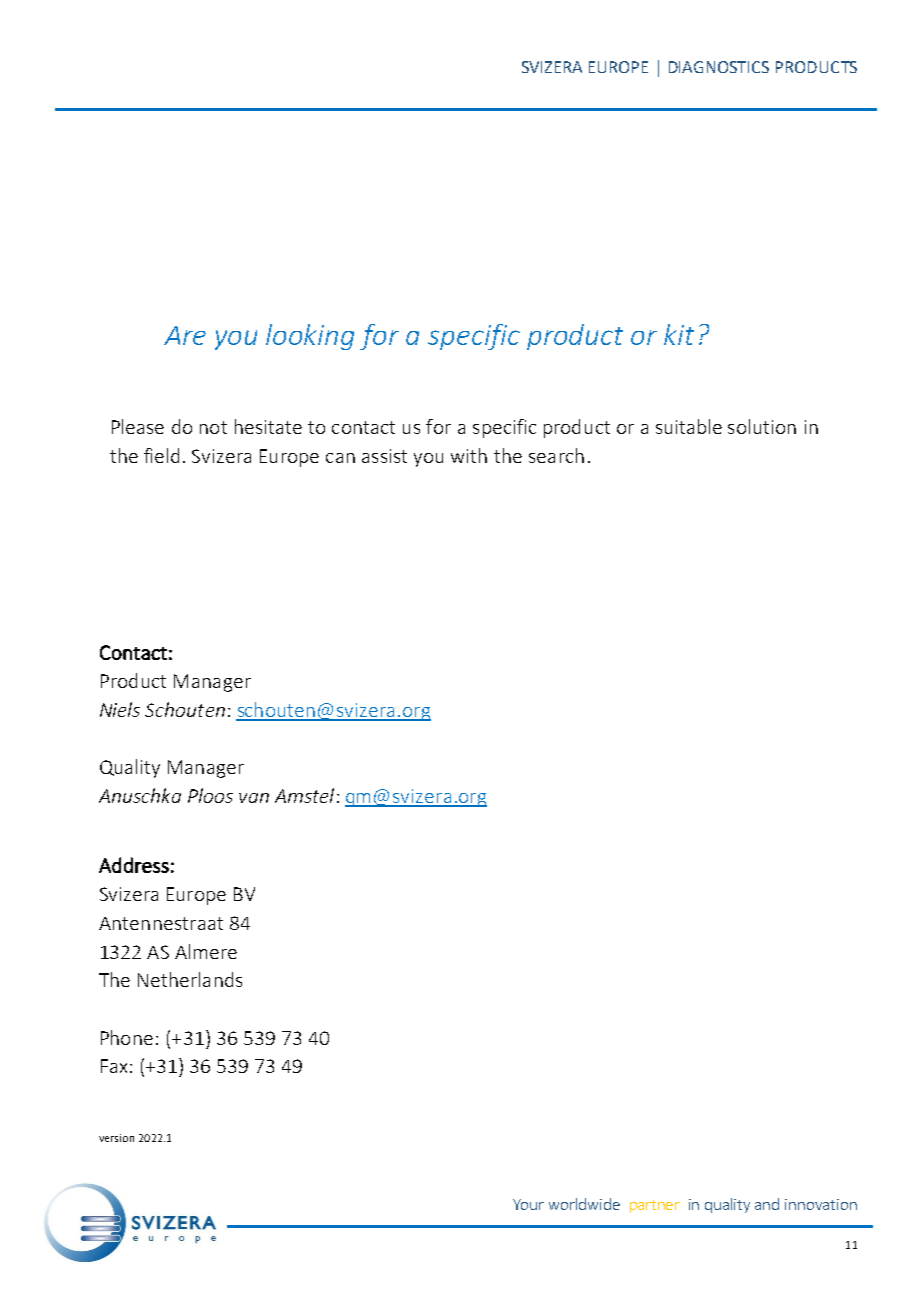  I want to click on Your, so click(528, 1204).
